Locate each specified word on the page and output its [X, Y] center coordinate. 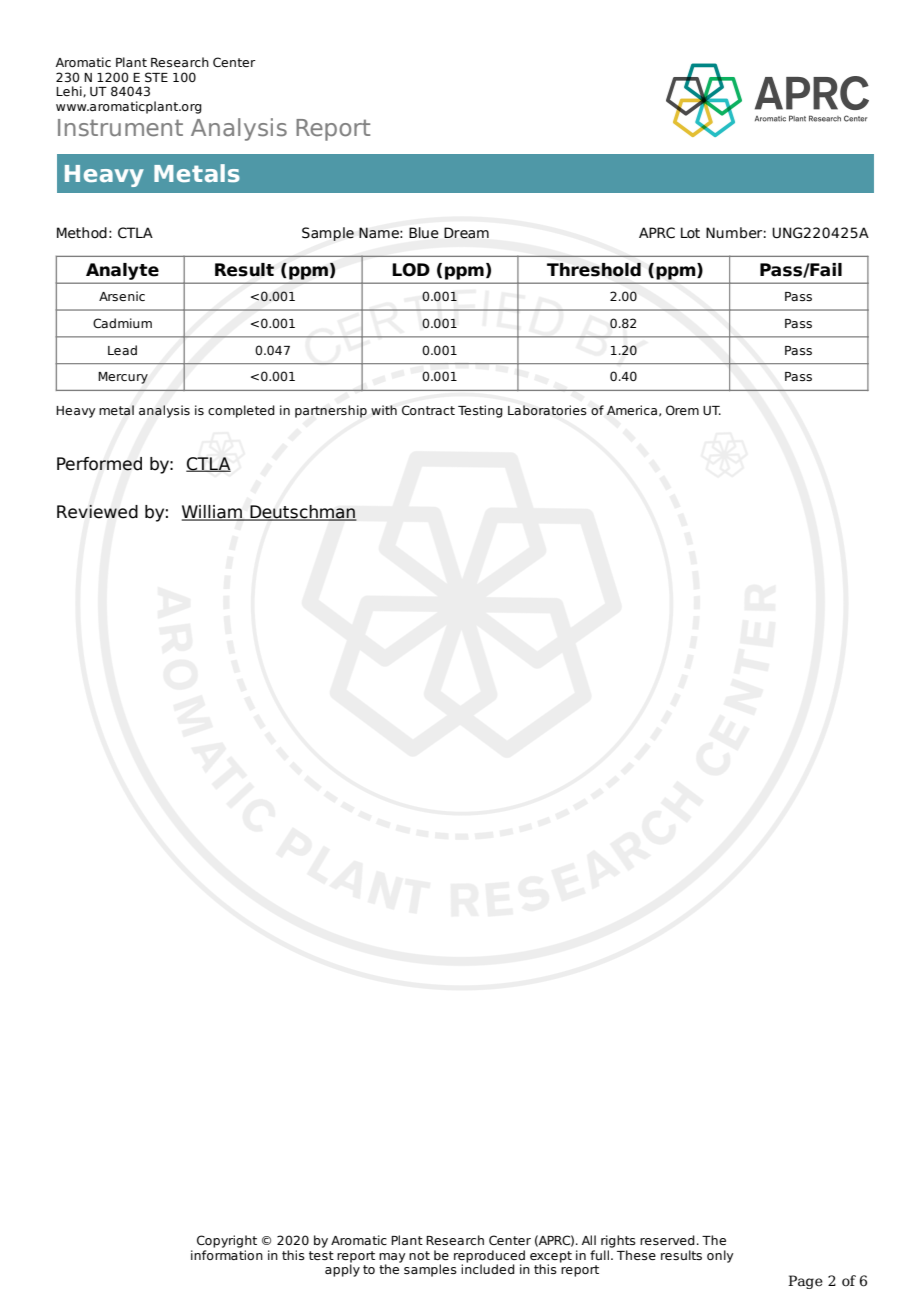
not [419, 1255]
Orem [682, 410]
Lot [690, 232]
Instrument [120, 127]
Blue [424, 232]
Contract [428, 410]
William [213, 513]
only [720, 1256]
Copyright [227, 1241]
